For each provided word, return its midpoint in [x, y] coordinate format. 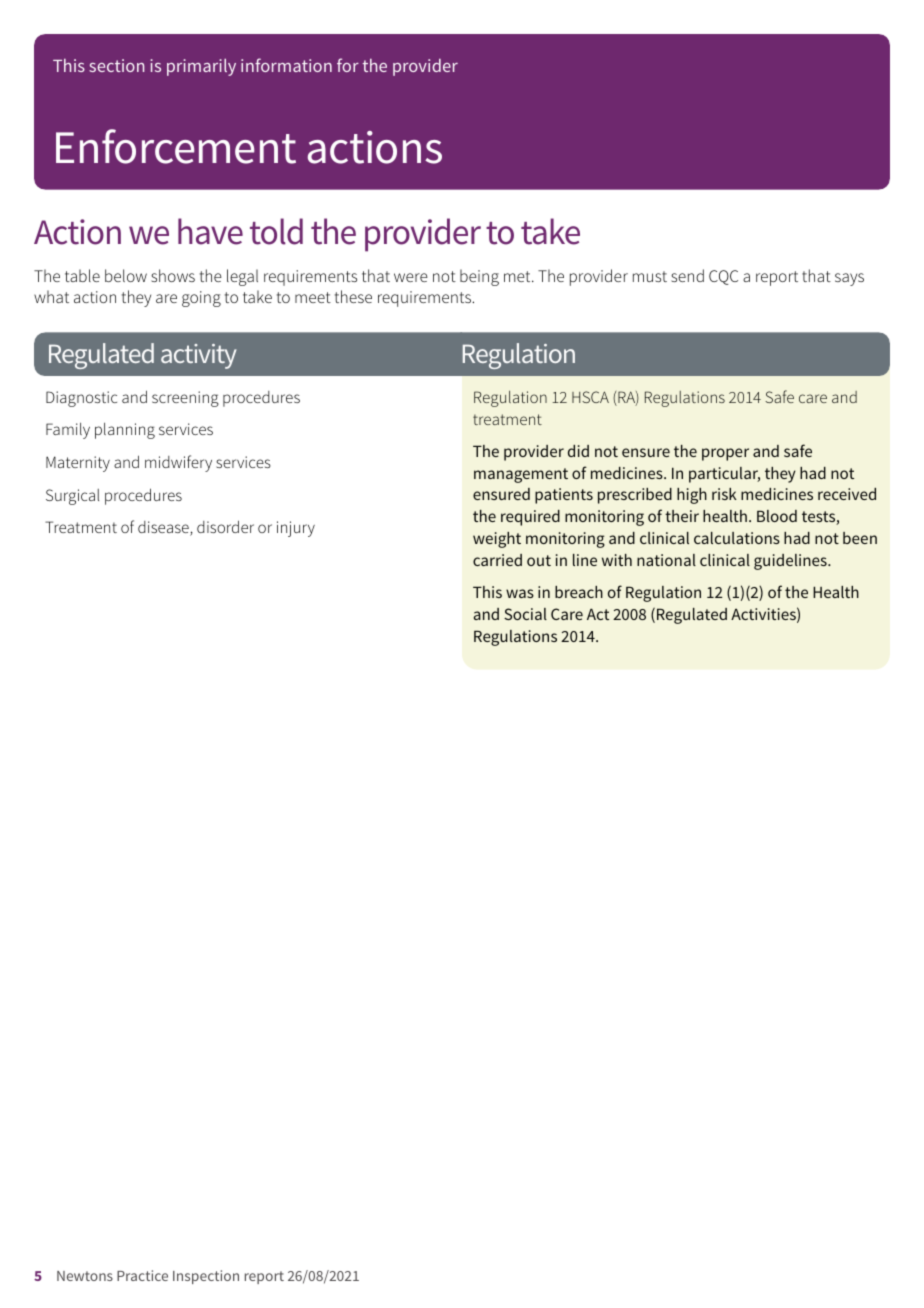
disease [164, 528]
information [286, 65]
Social [525, 614]
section [116, 65]
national [666, 560]
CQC [723, 277]
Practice [142, 1275]
